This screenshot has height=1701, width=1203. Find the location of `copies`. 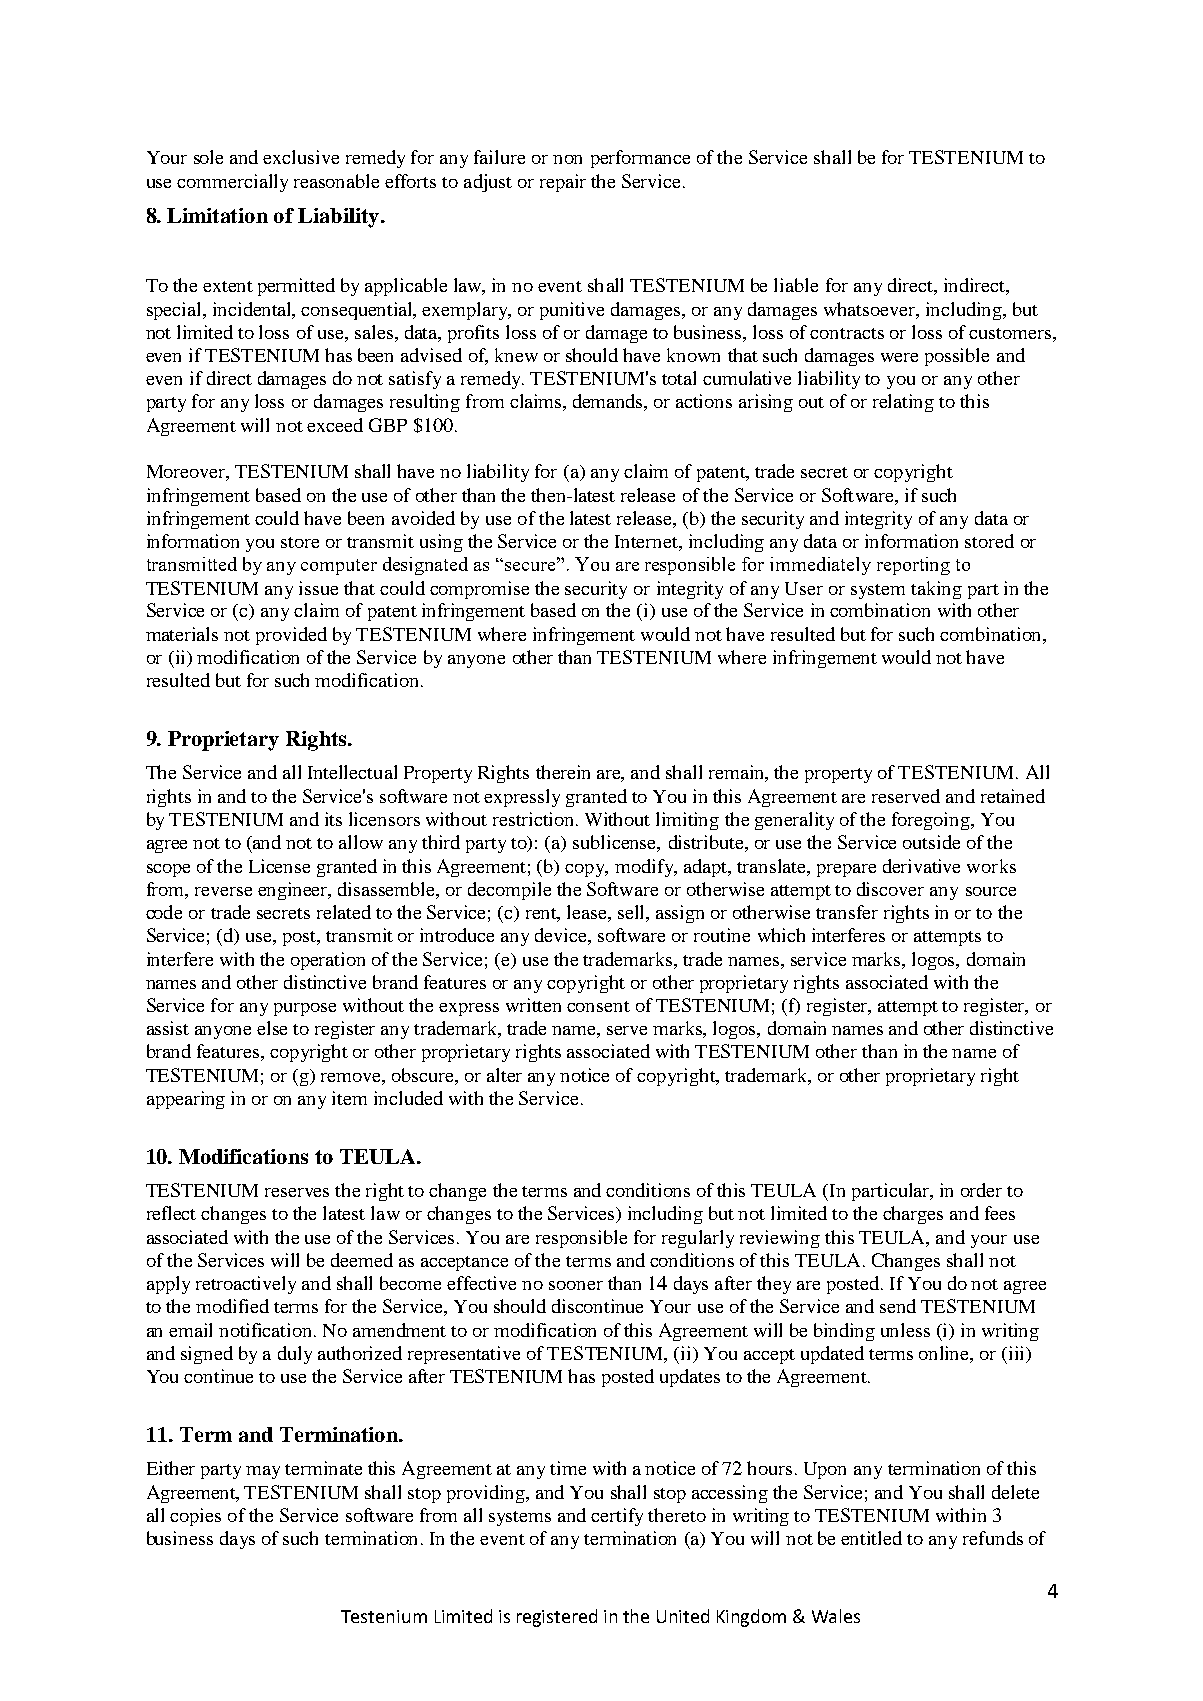

copies is located at coordinates (195, 1517).
